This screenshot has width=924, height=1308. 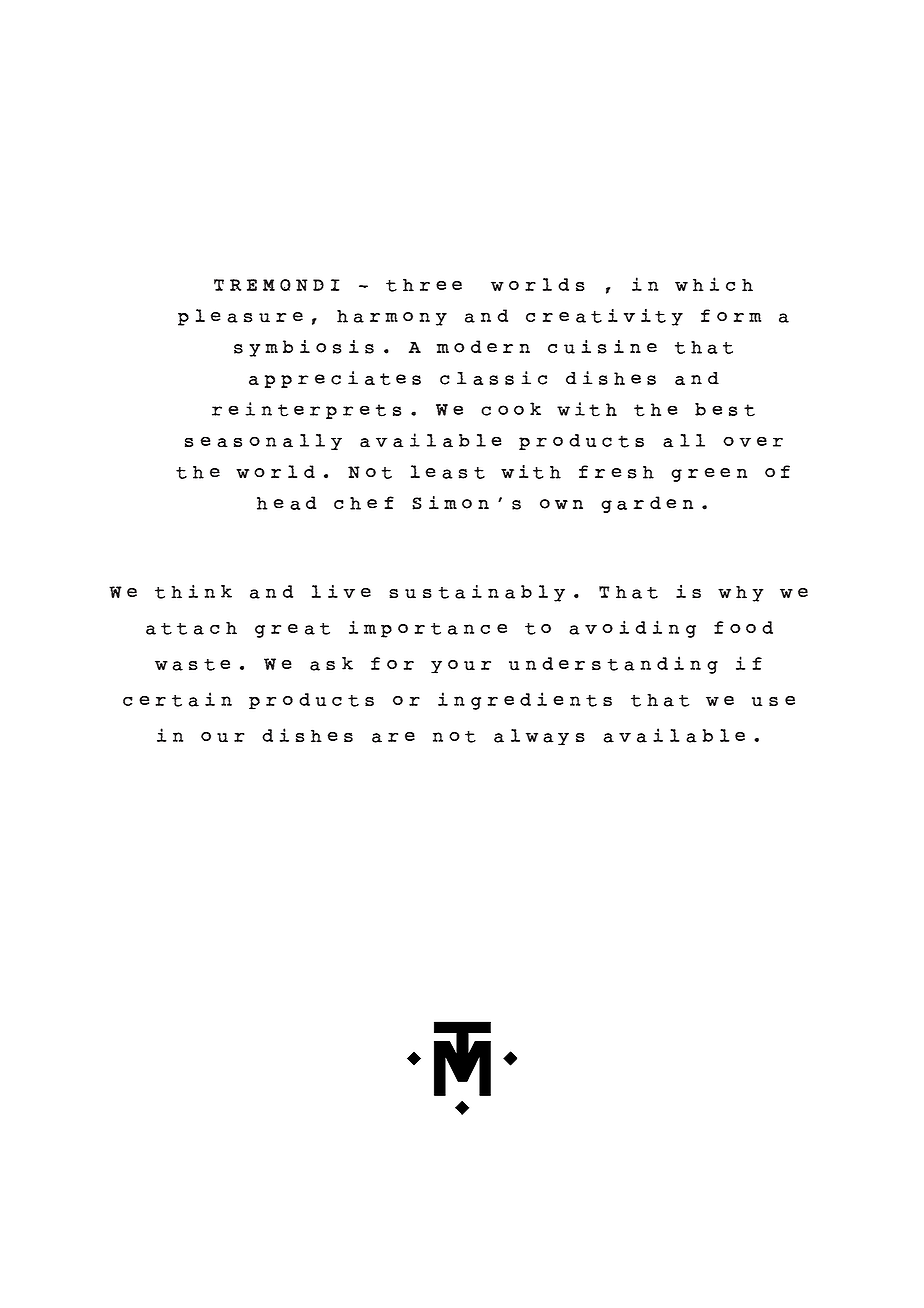 What do you see at coordinates (292, 630) in the screenshot?
I see `great` at bounding box center [292, 630].
